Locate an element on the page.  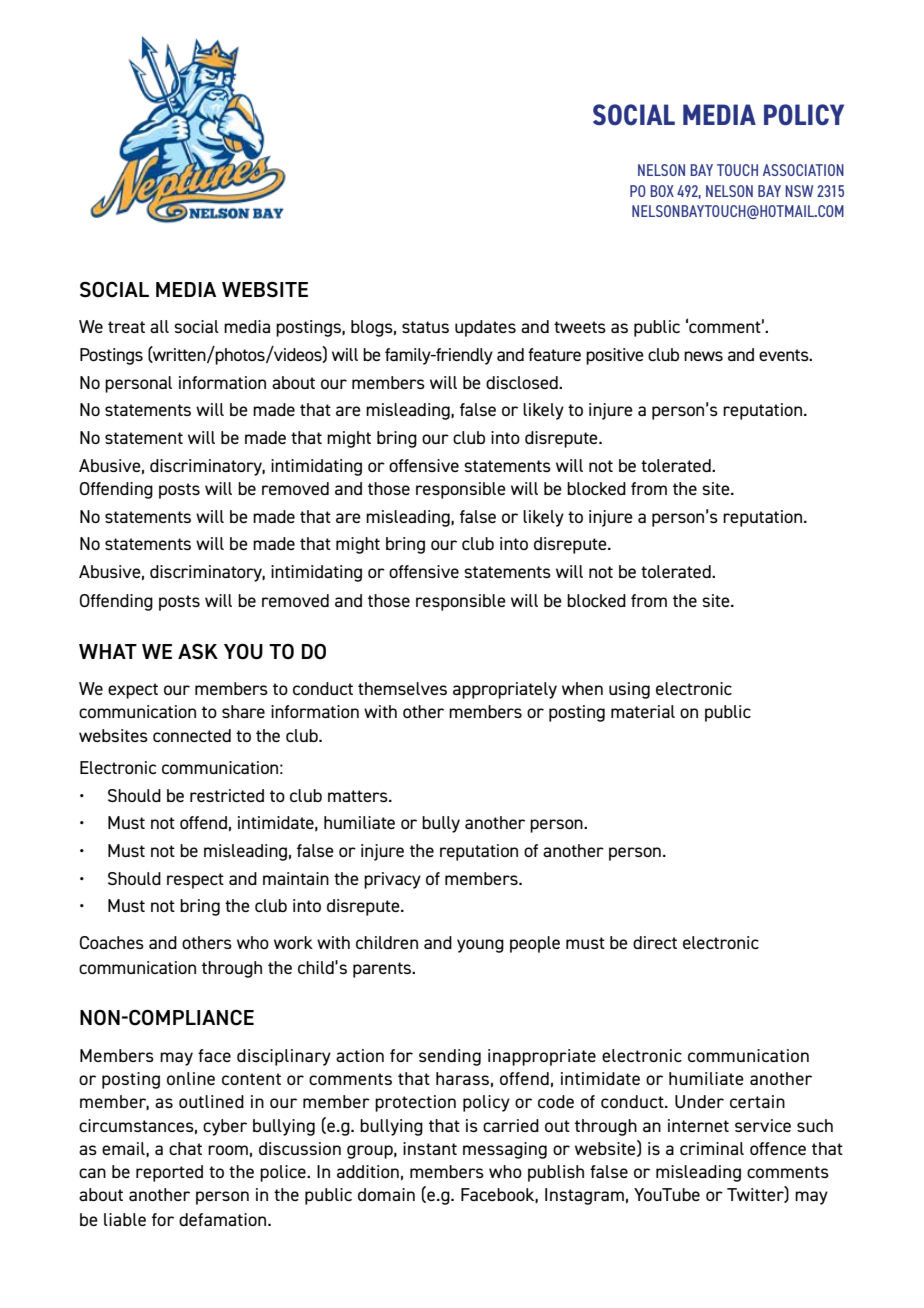
appropriately is located at coordinates (505, 690).
